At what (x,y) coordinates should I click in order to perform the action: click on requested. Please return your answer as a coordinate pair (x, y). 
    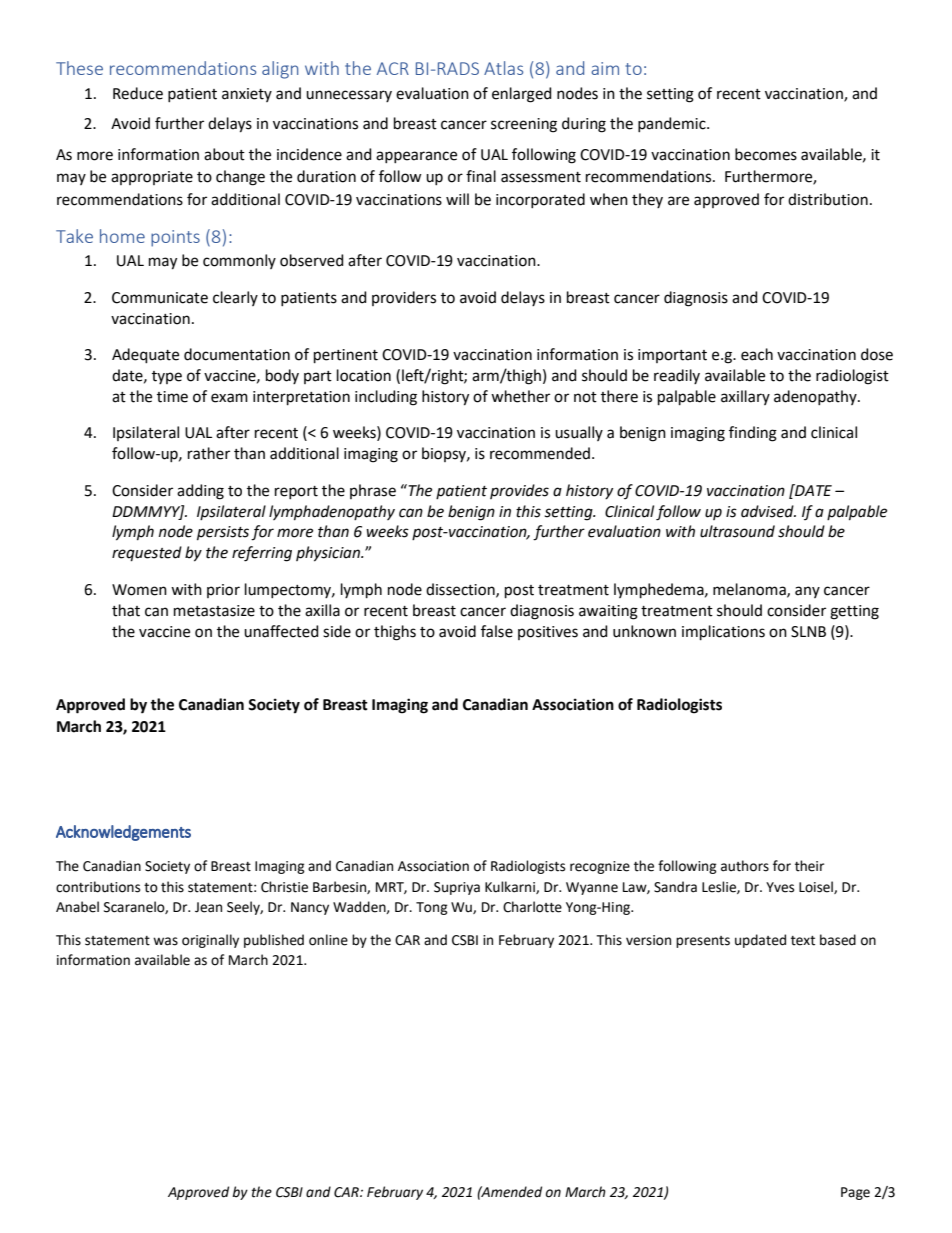
    Looking at the image, I should click on (147, 554).
